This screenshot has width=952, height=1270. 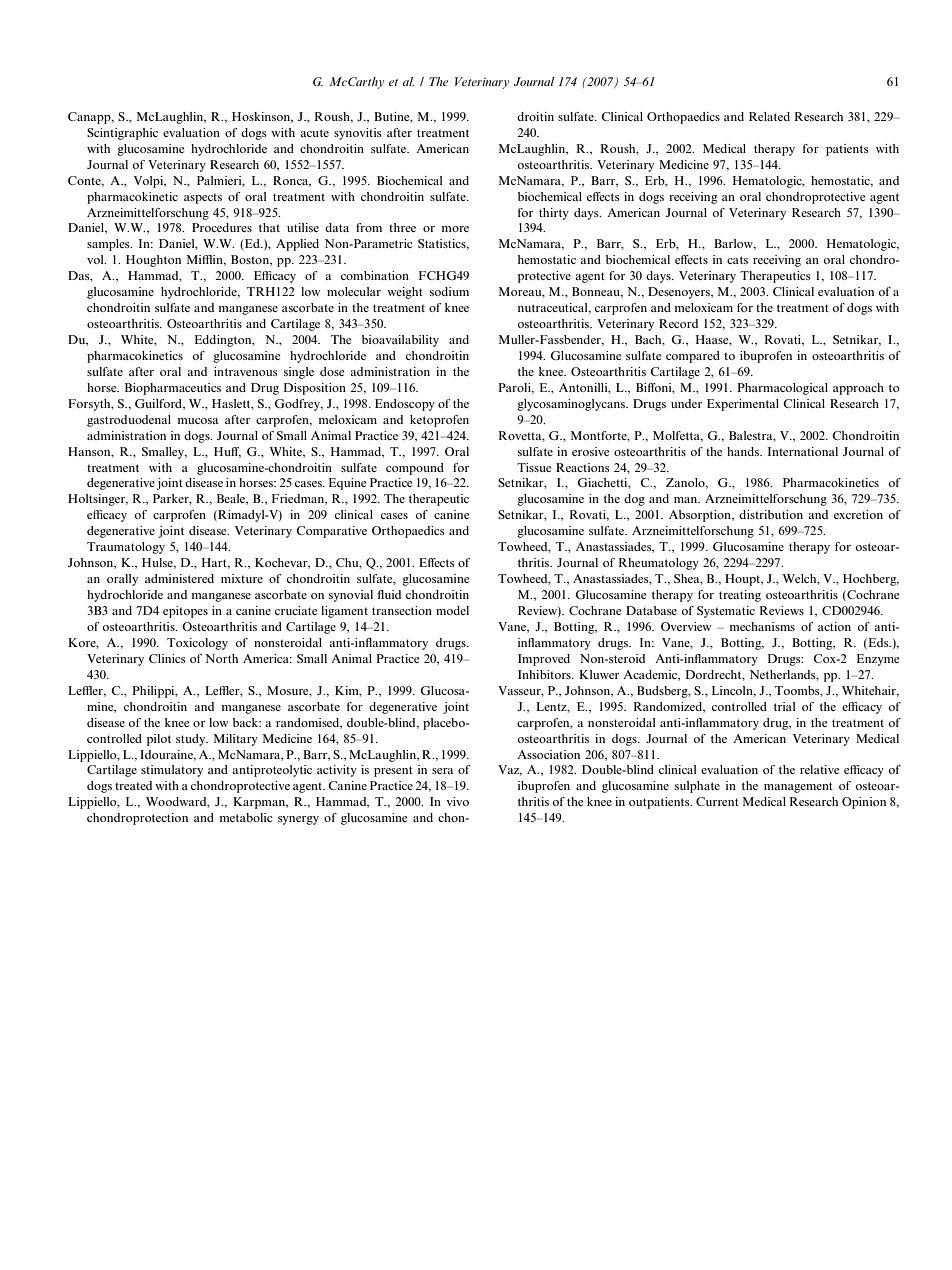 What do you see at coordinates (314, 133) in the screenshot?
I see `acute` at bounding box center [314, 133].
